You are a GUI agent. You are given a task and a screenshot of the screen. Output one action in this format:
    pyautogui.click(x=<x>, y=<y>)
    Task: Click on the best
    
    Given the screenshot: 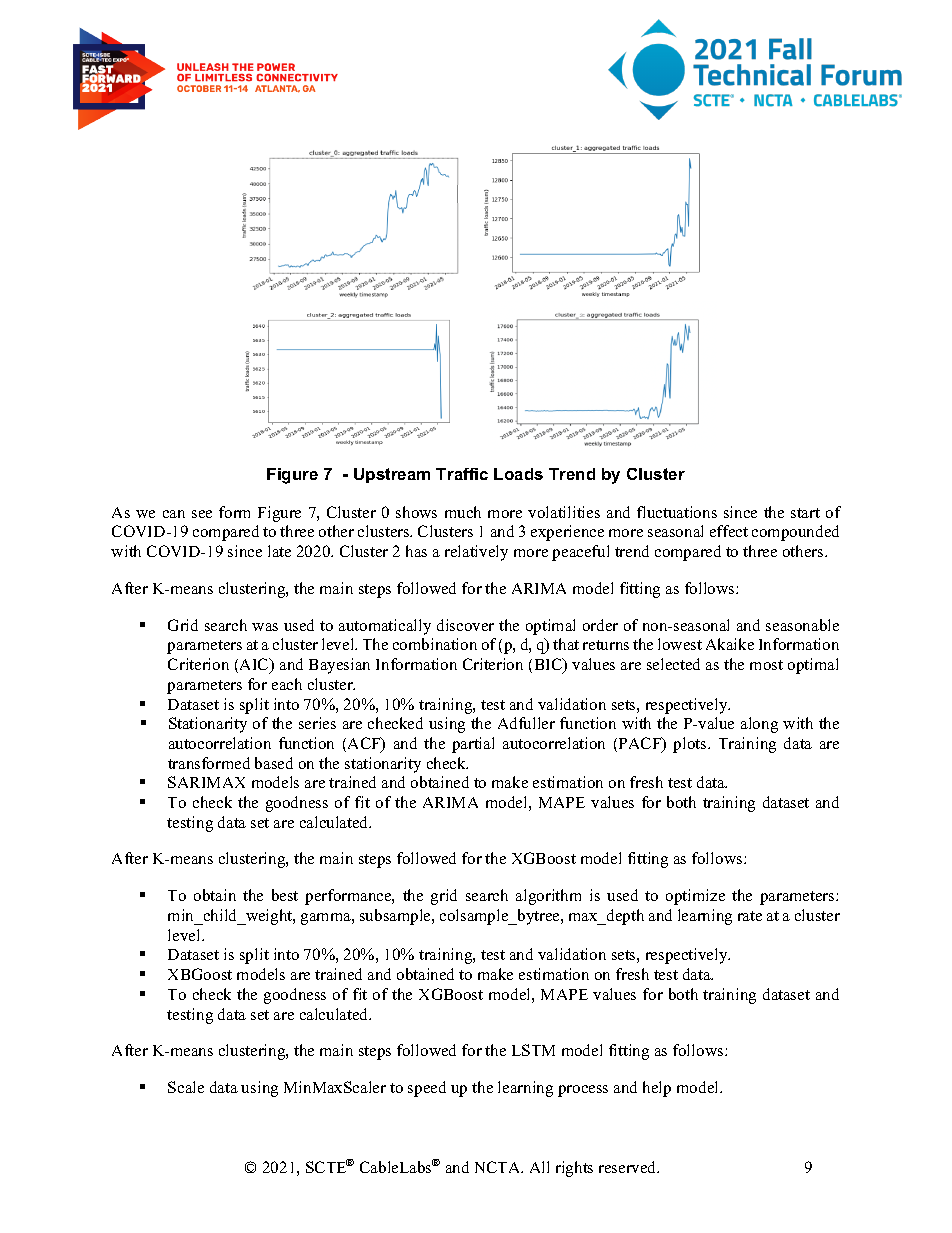 What is the action you would take?
    pyautogui.click(x=285, y=895)
